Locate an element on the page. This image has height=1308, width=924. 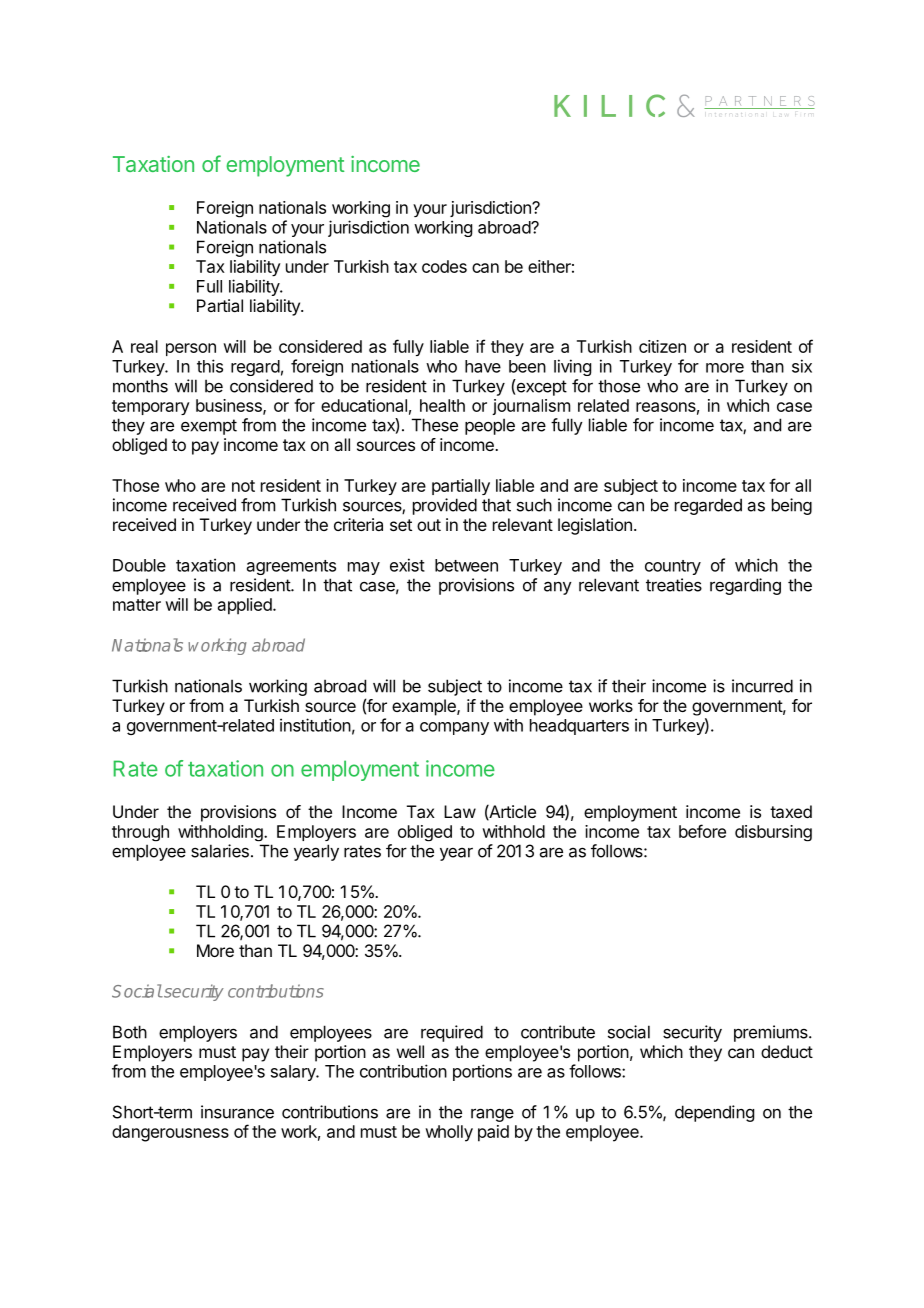
insurance is located at coordinates (237, 1112).
